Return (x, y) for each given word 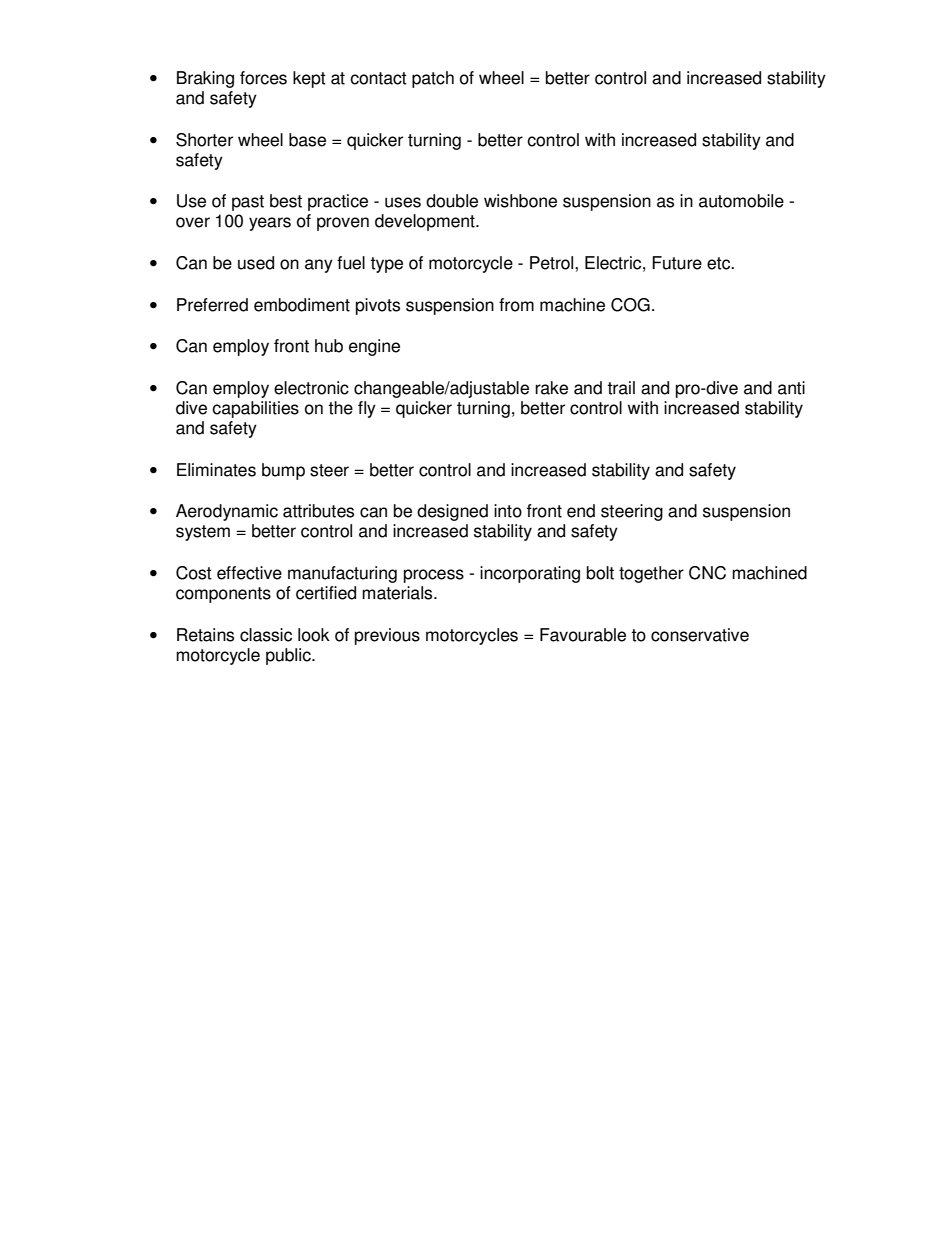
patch (433, 79)
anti (791, 388)
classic (266, 635)
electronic (311, 388)
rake (551, 388)
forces (263, 78)
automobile (741, 201)
